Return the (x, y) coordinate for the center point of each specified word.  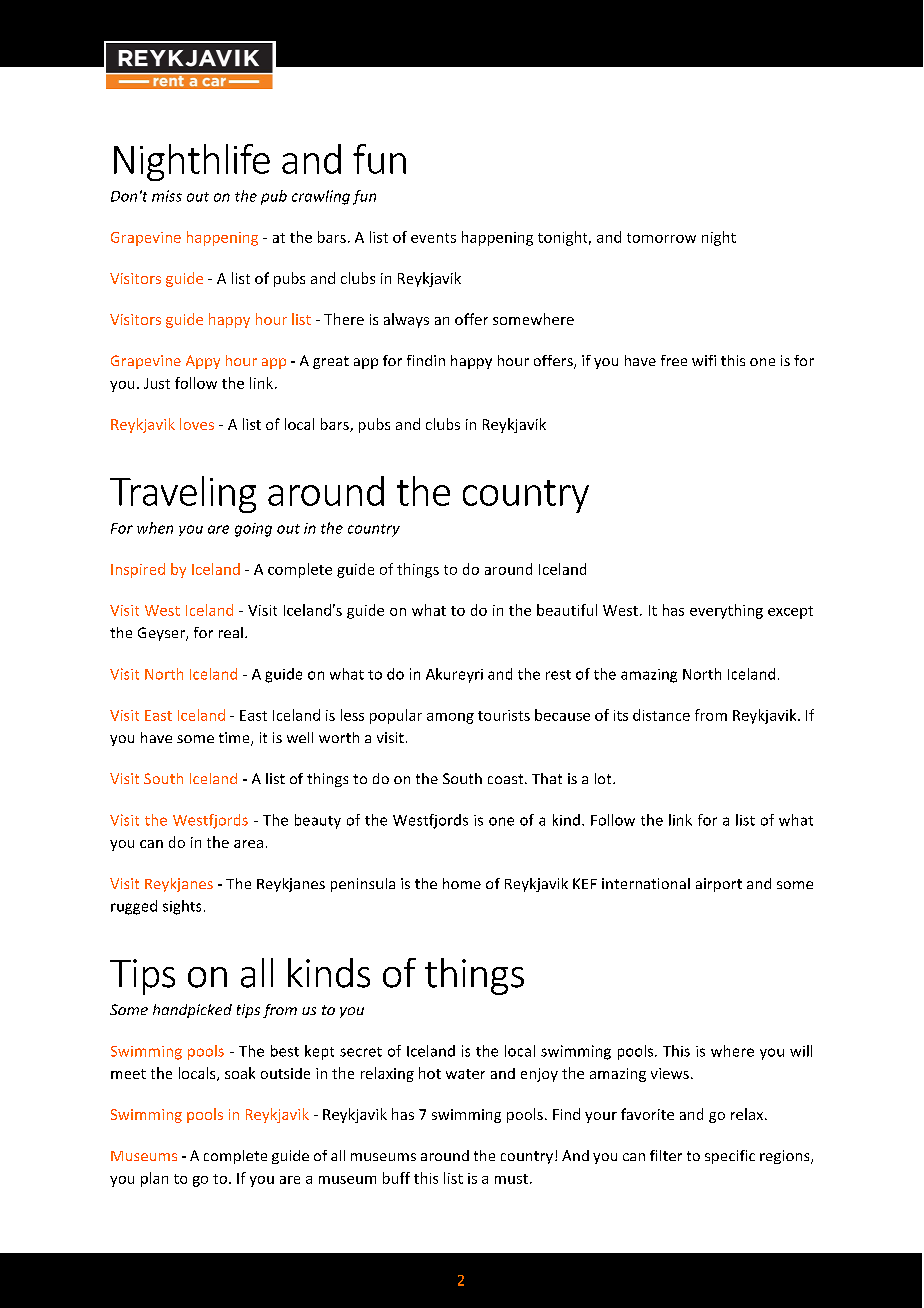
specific (730, 1157)
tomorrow (661, 238)
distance (661, 715)
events (433, 238)
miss (167, 196)
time (235, 739)
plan (154, 1179)
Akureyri (454, 675)
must (511, 1179)
